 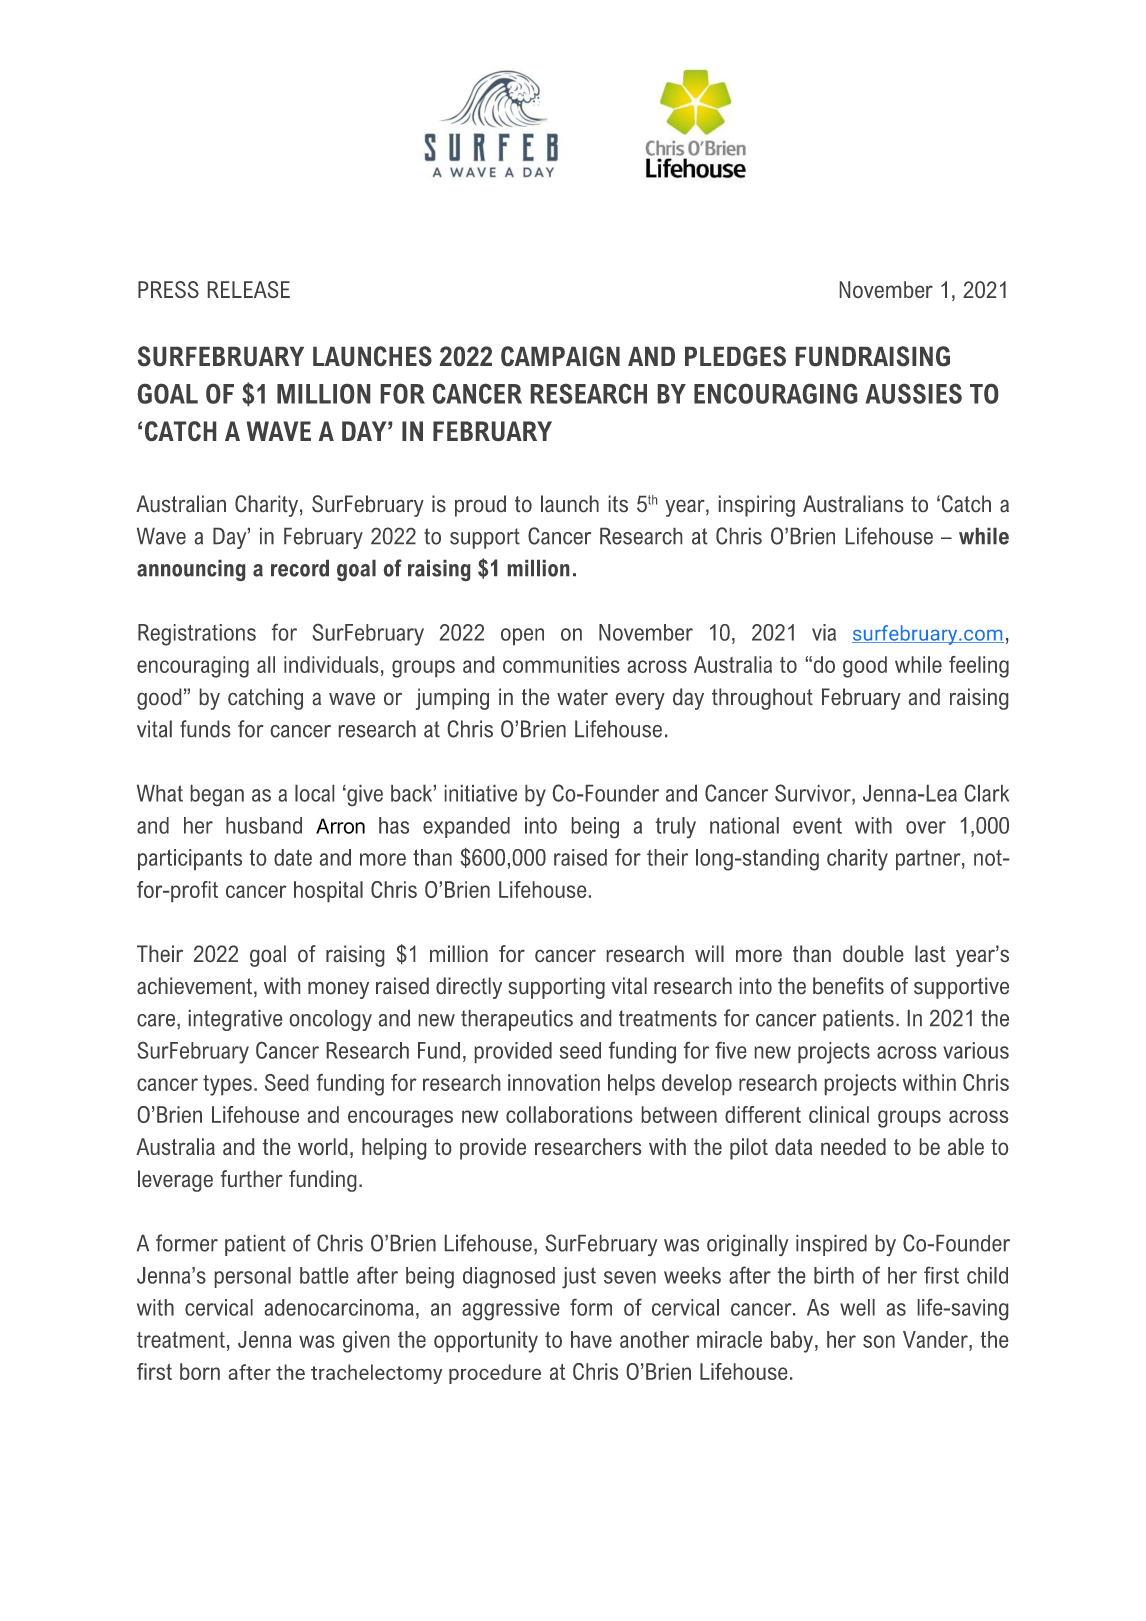 What do you see at coordinates (249, 289) in the document?
I see `RELEASE` at bounding box center [249, 289].
